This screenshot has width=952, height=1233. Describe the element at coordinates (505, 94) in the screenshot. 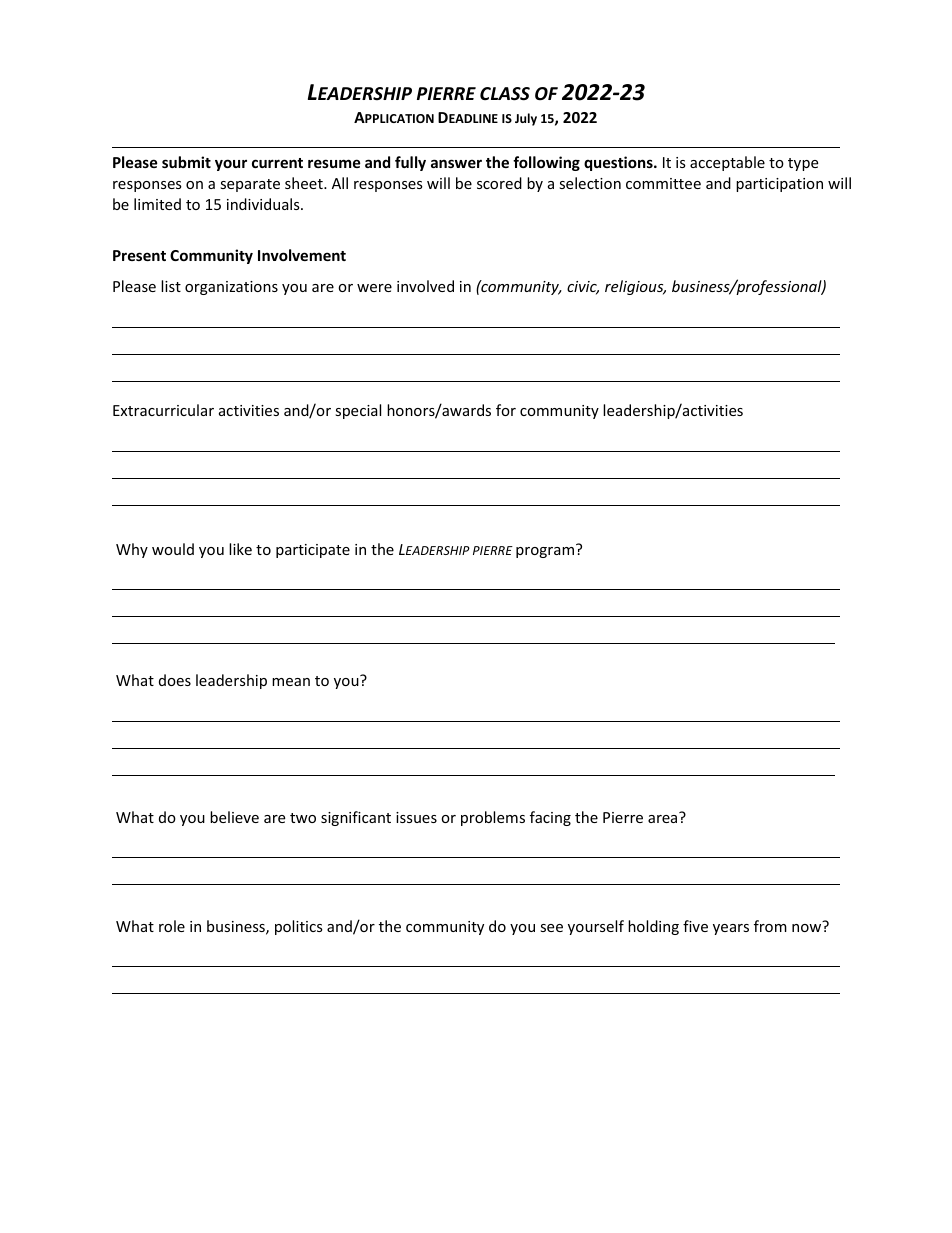

I see `CLASS` at that location.
